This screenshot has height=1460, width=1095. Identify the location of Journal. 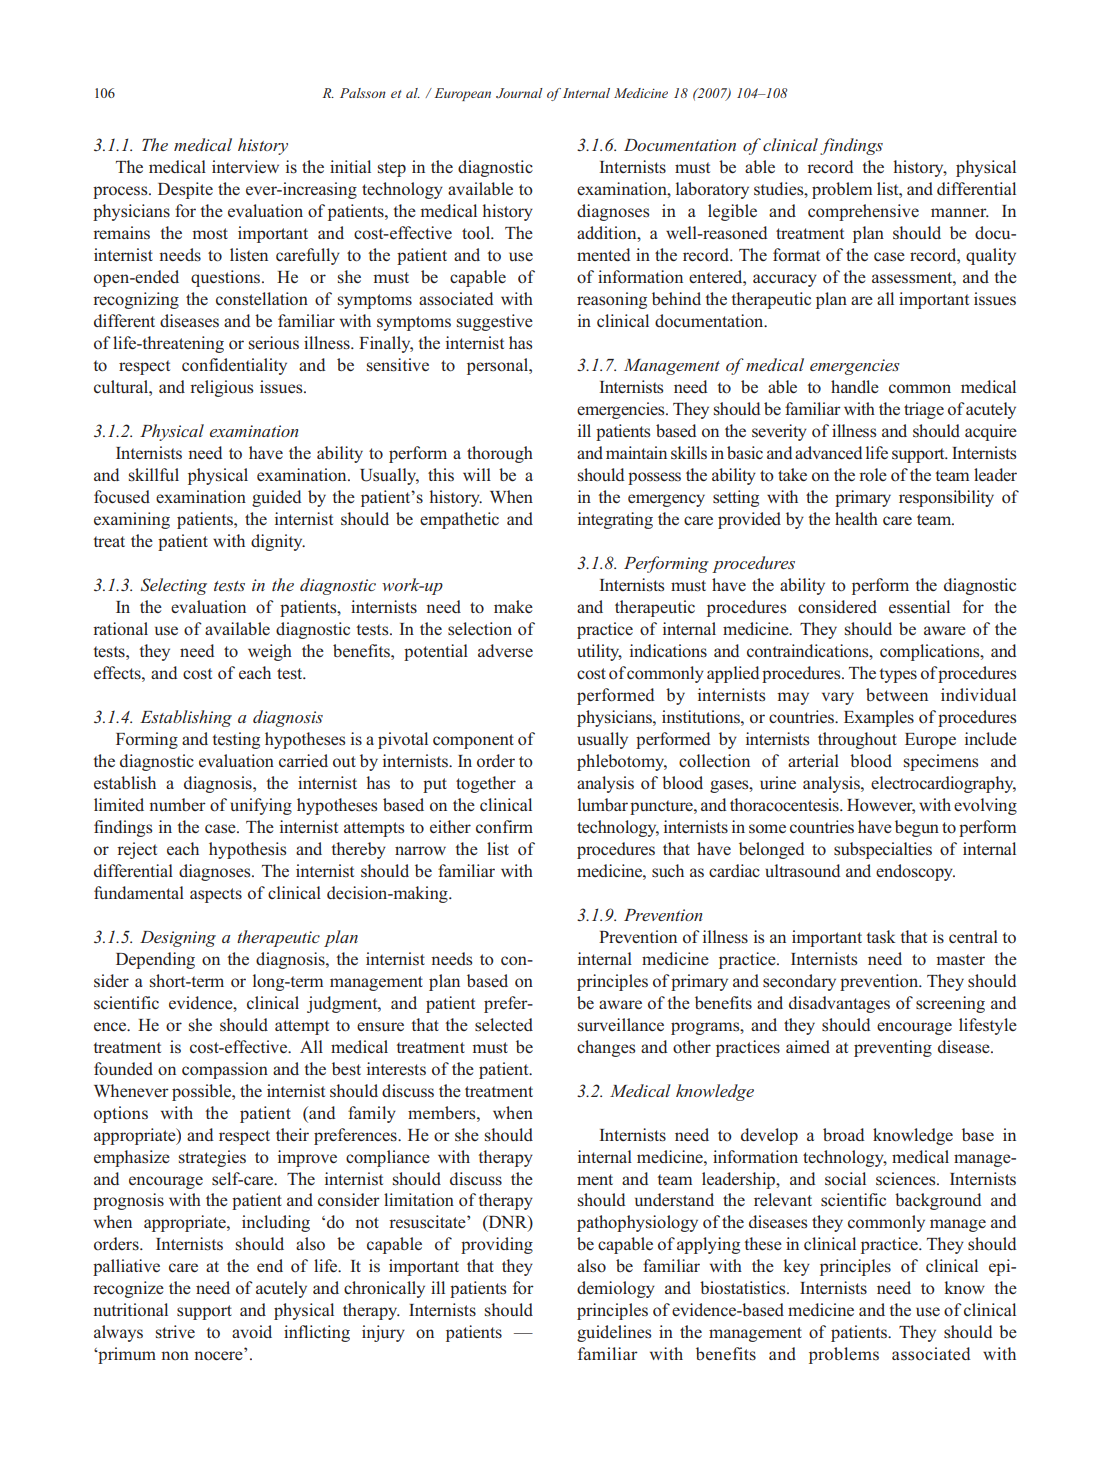
(519, 93).
